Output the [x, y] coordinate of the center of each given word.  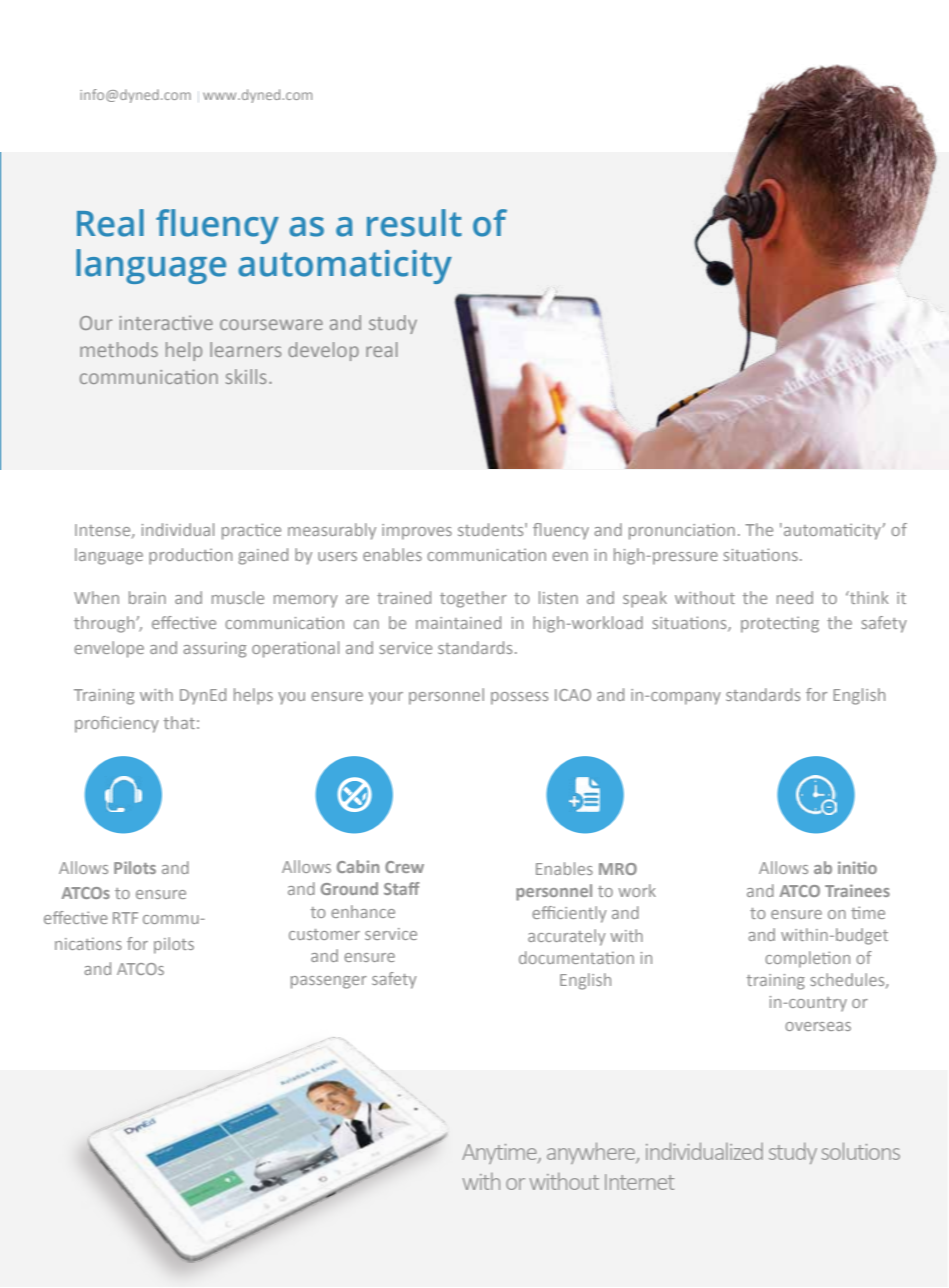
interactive [166, 322]
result [414, 223]
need [795, 597]
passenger [329, 982]
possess [519, 698]
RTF [125, 918]
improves [417, 532]
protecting [780, 624]
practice [251, 531]
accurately [567, 937]
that [179, 722]
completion [807, 959]
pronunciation [682, 531]
